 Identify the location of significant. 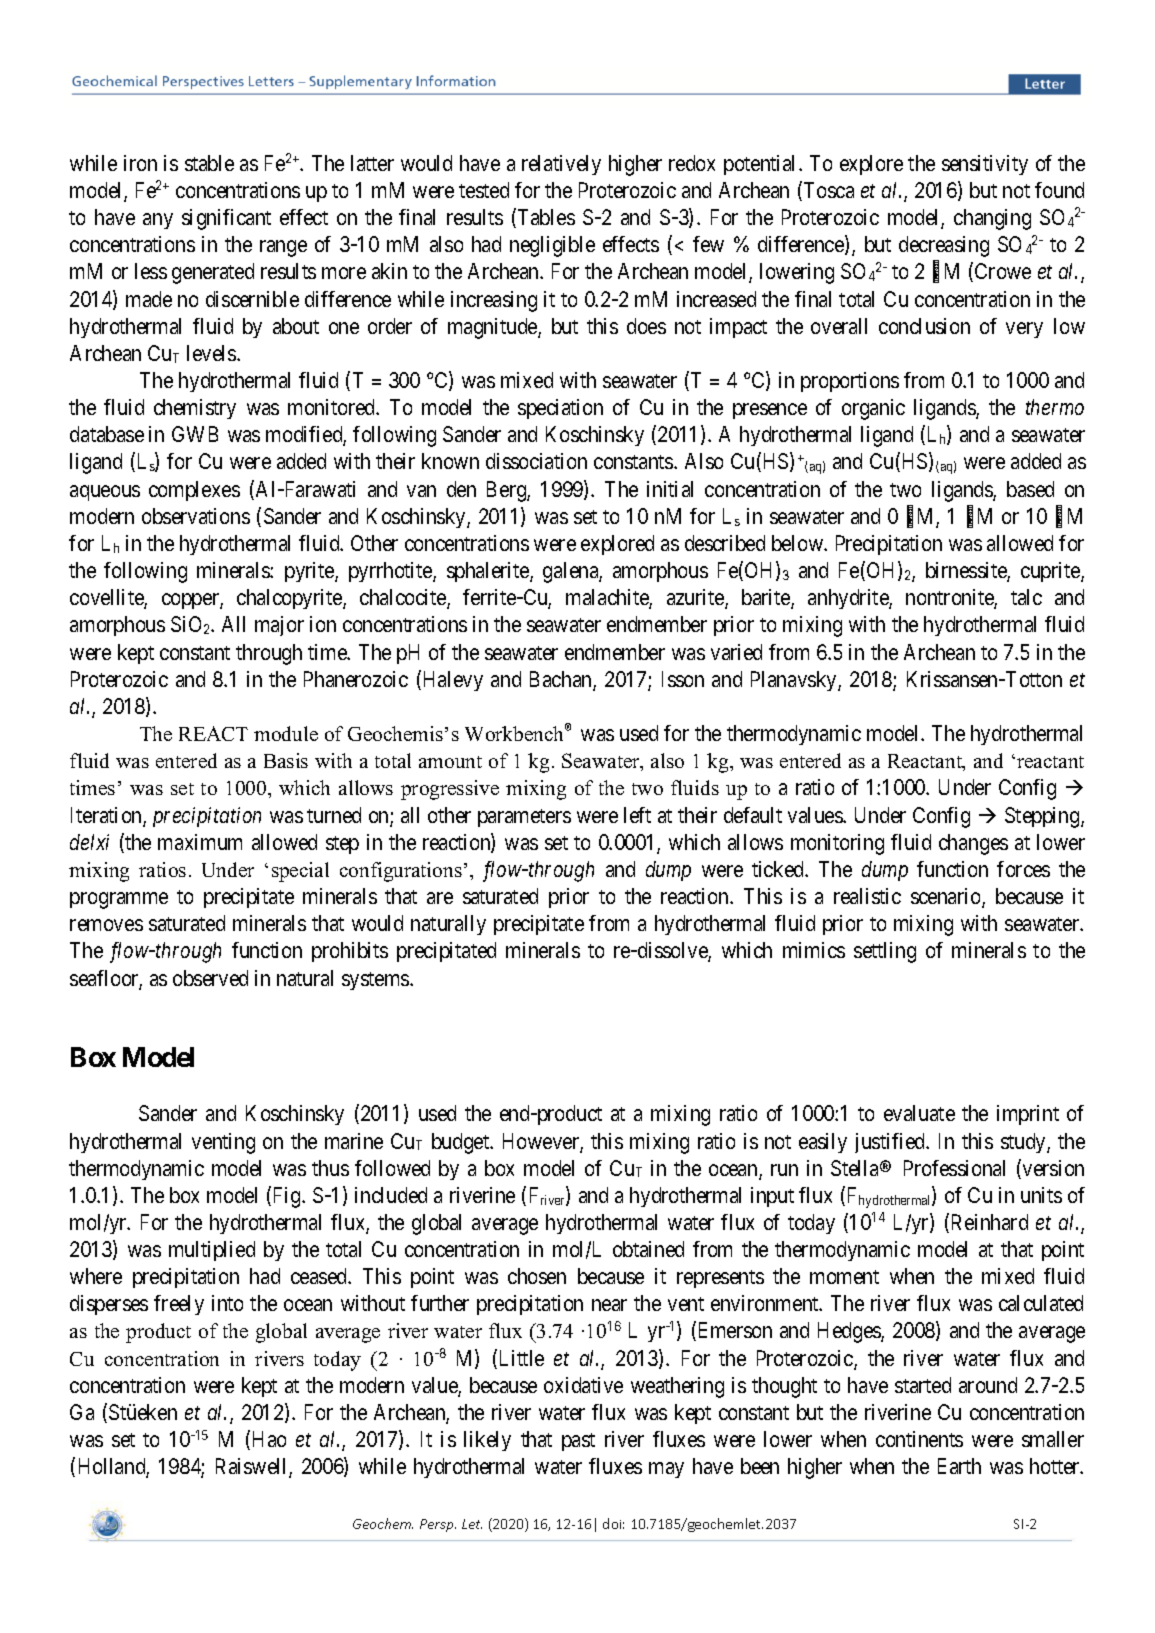
(226, 219).
